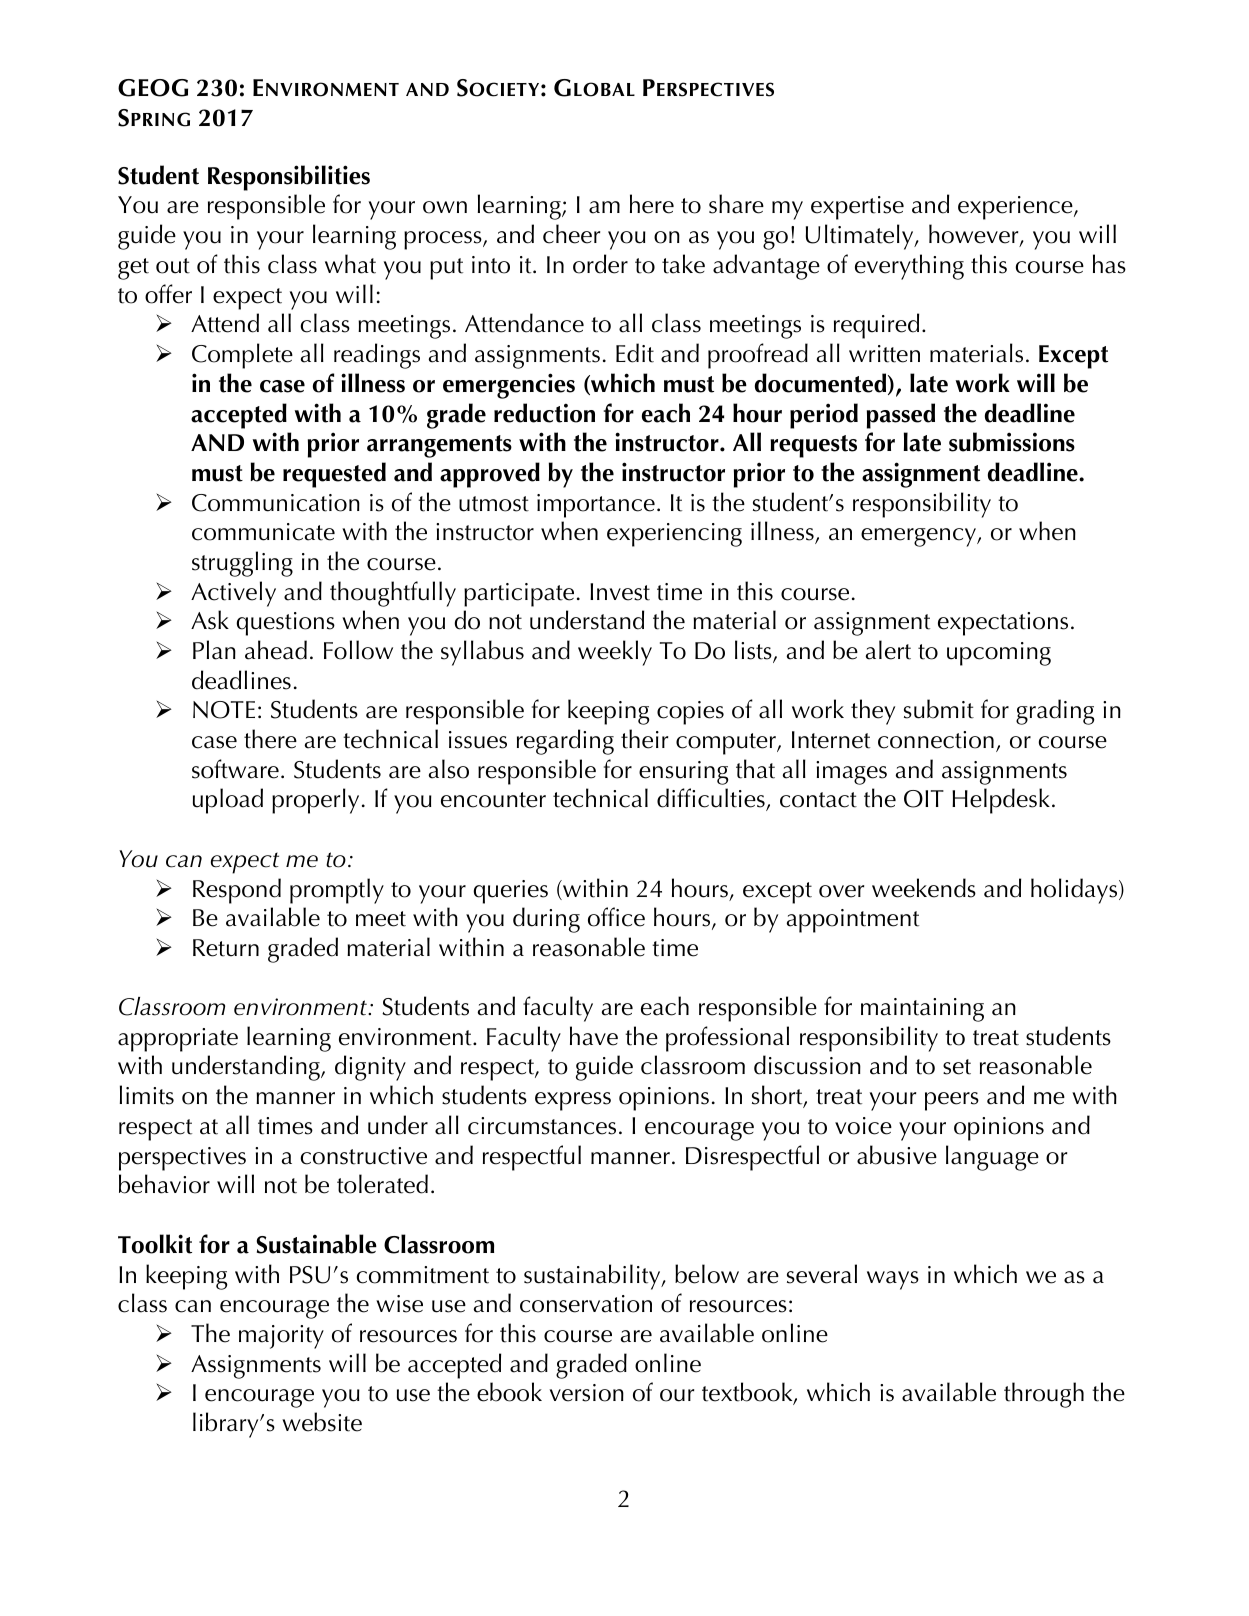 The width and height of the page is (1249, 1616). Describe the element at coordinates (674, 535) in the page. I see `experiencing` at that location.
